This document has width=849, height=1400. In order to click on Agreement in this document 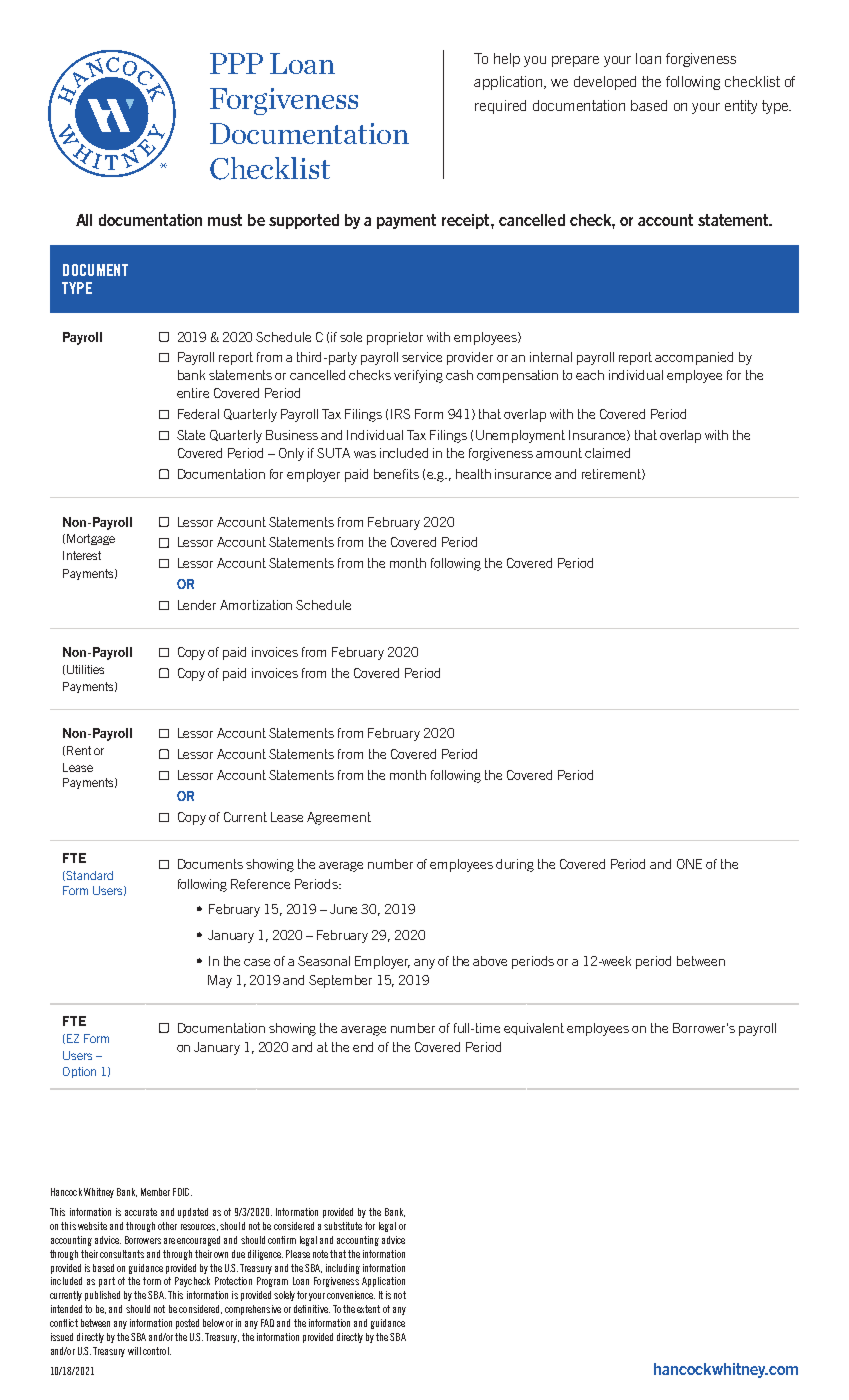, I will do `click(339, 818)`.
